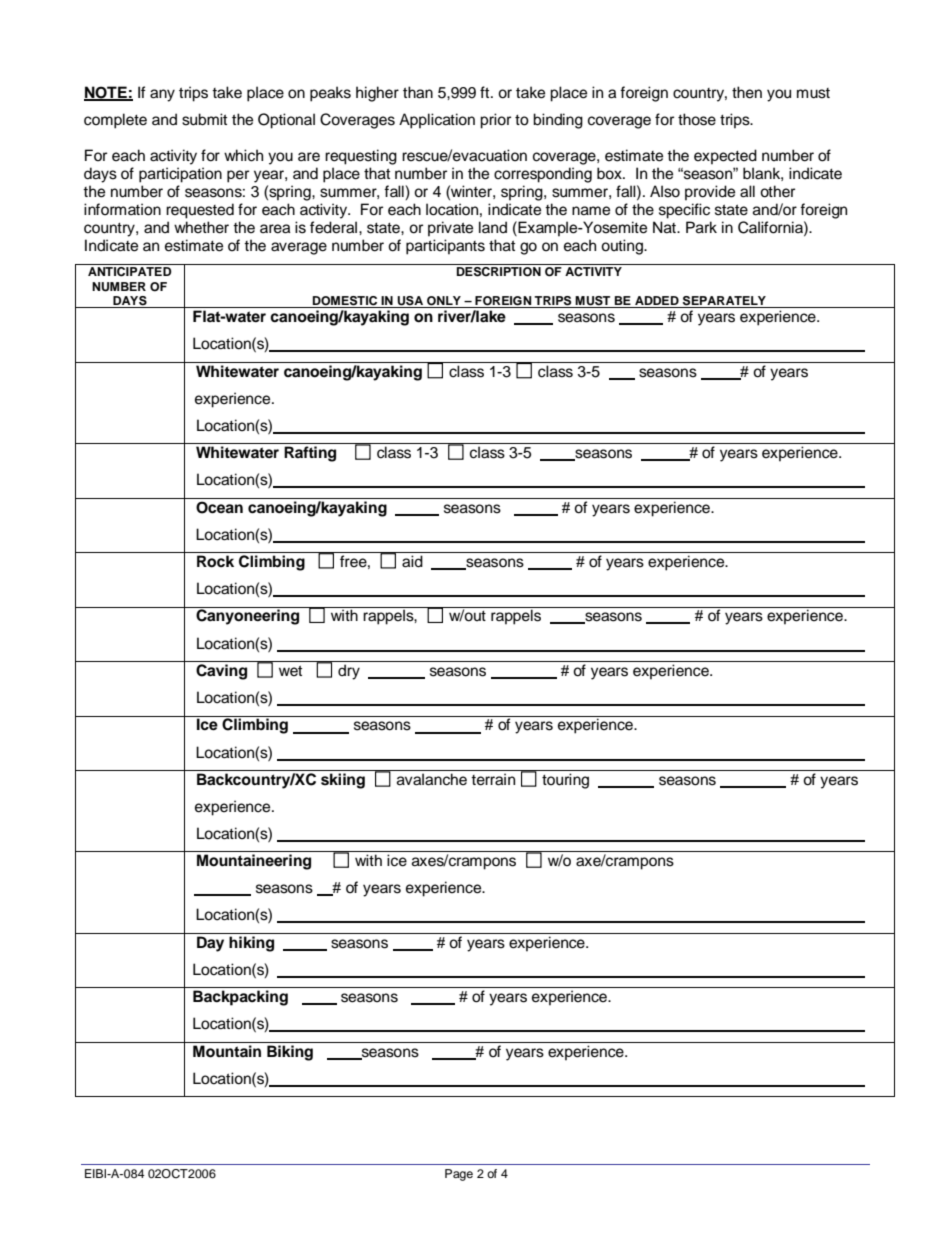 This document has height=1233, width=952. What do you see at coordinates (459, 1175) in the document?
I see `Page` at bounding box center [459, 1175].
